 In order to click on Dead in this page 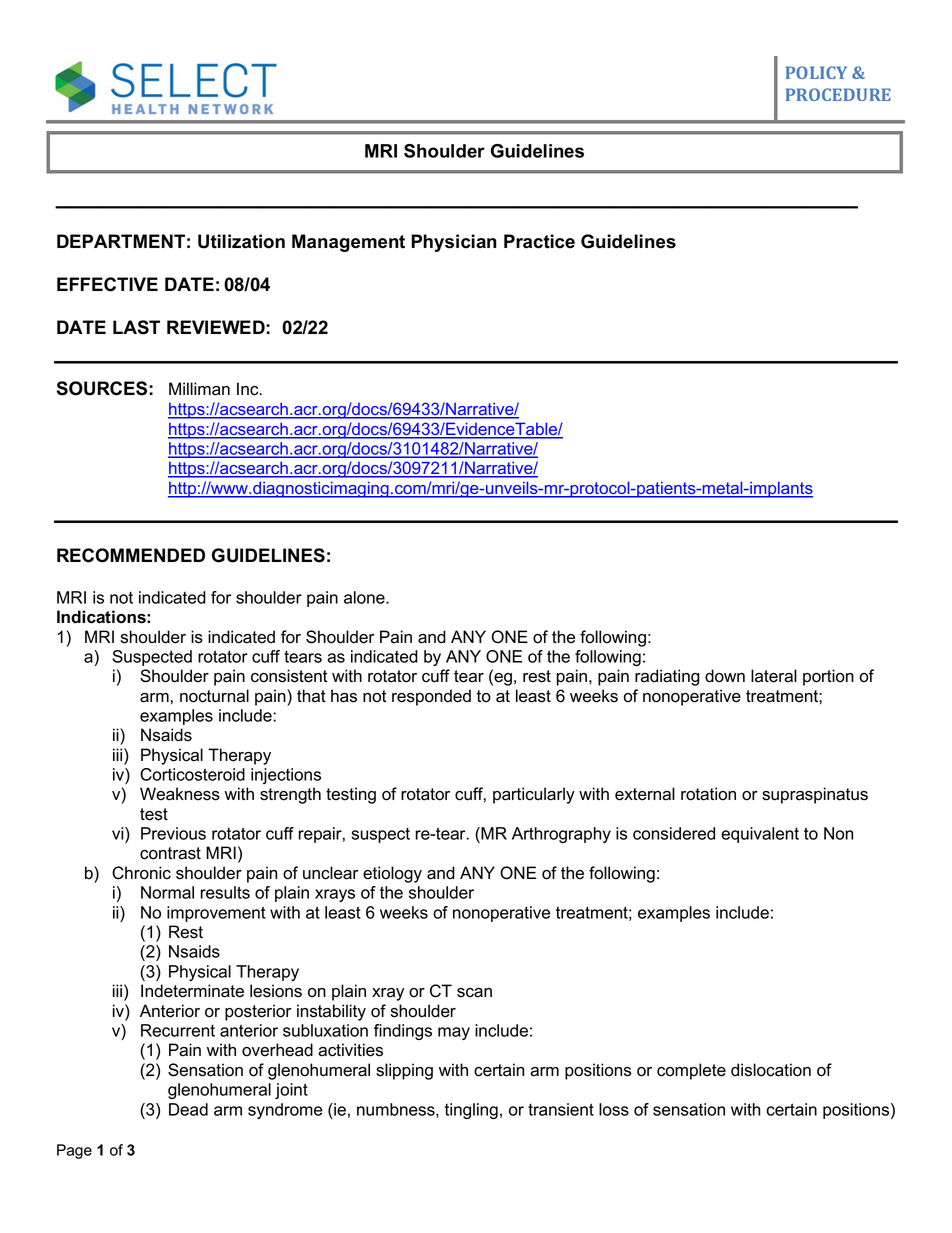, I will do `click(188, 1109)`.
